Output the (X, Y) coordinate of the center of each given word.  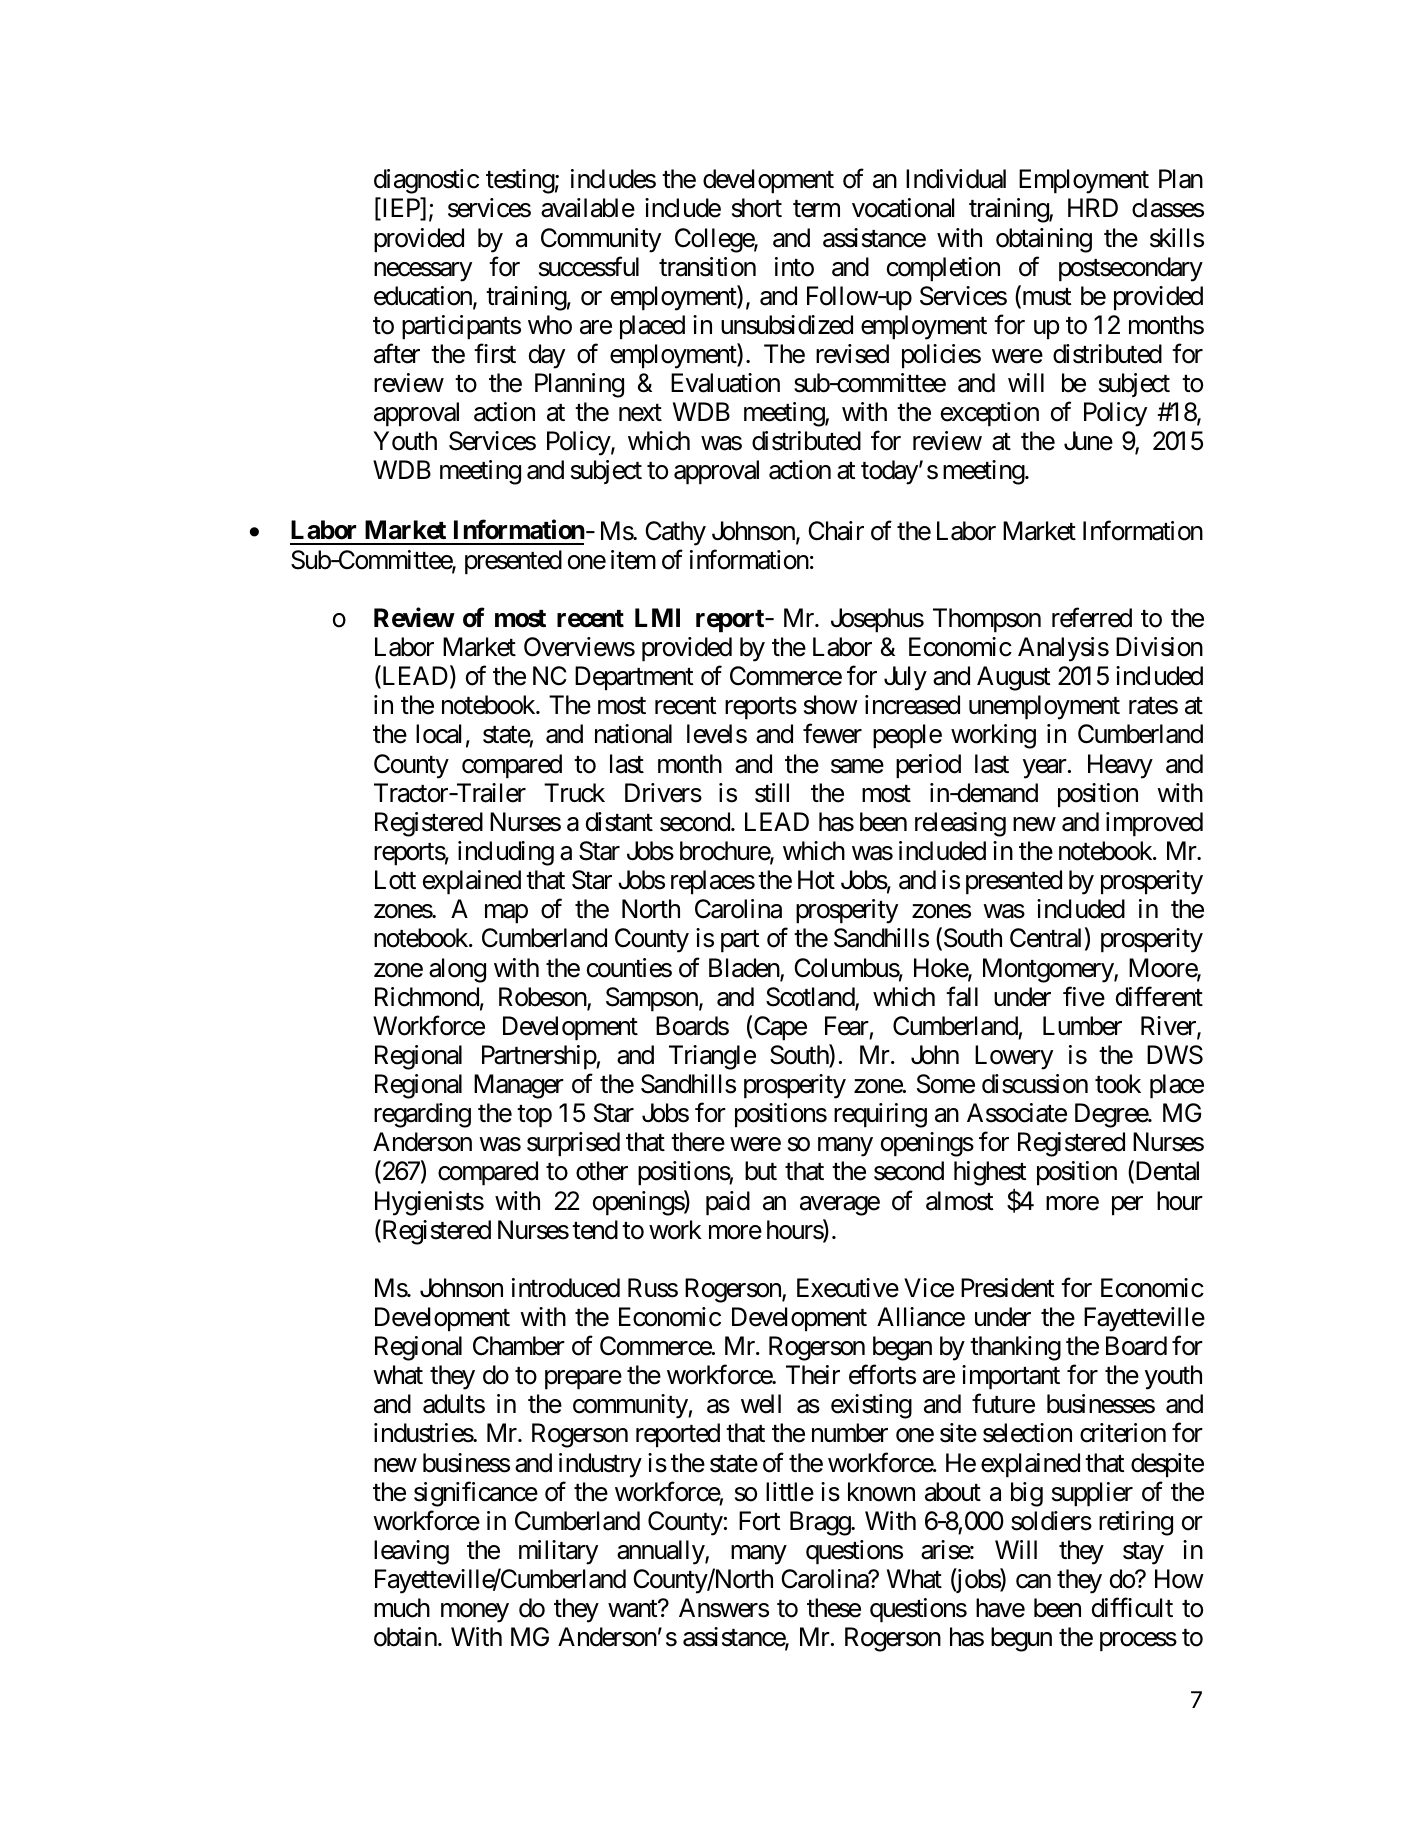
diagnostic (426, 181)
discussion (1035, 1084)
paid (728, 1203)
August (1013, 678)
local (438, 734)
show (831, 705)
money (475, 1613)
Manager (519, 1086)
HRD (1093, 207)
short (757, 208)
